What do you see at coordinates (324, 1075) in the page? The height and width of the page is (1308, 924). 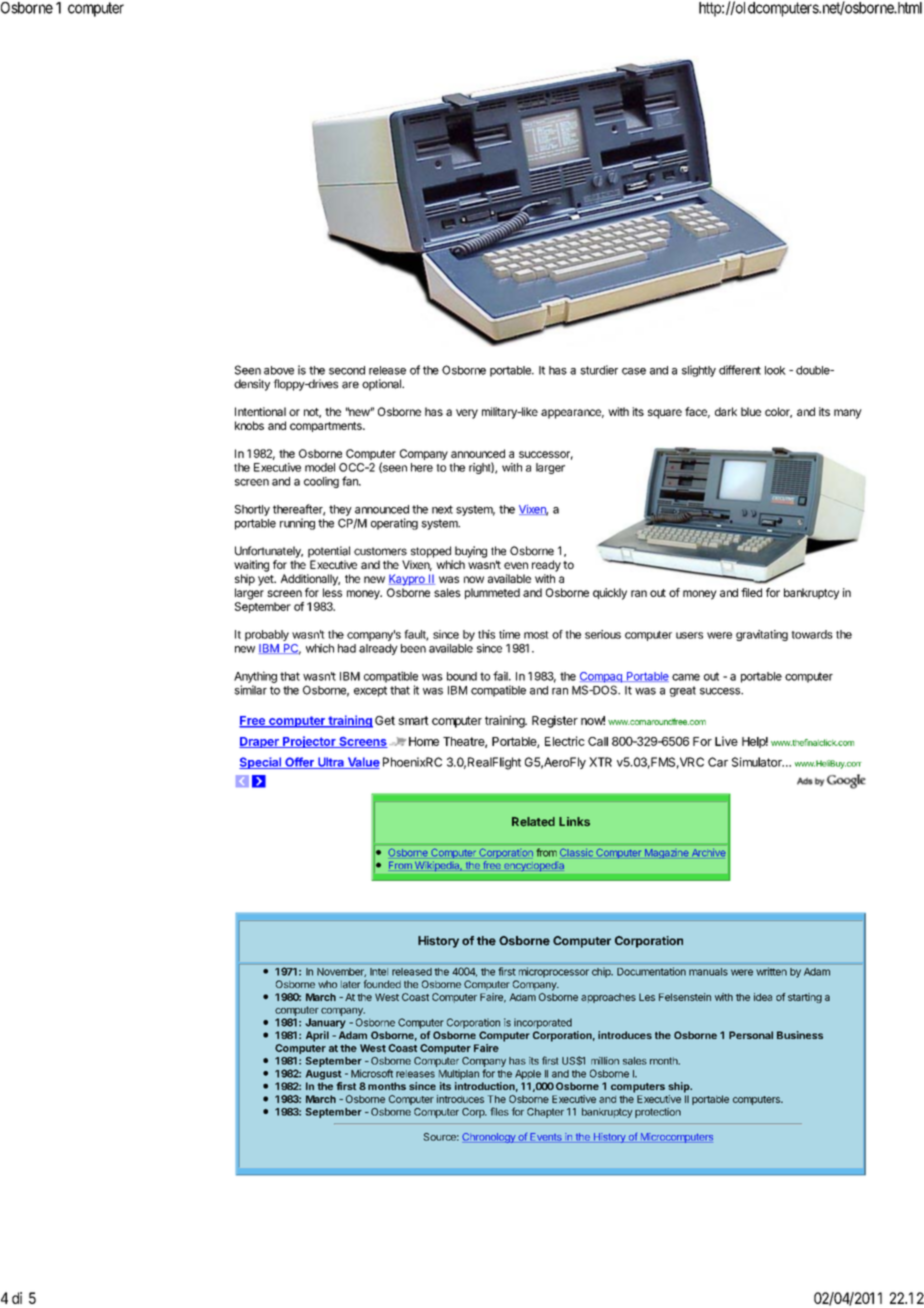 I see `August` at bounding box center [324, 1075].
